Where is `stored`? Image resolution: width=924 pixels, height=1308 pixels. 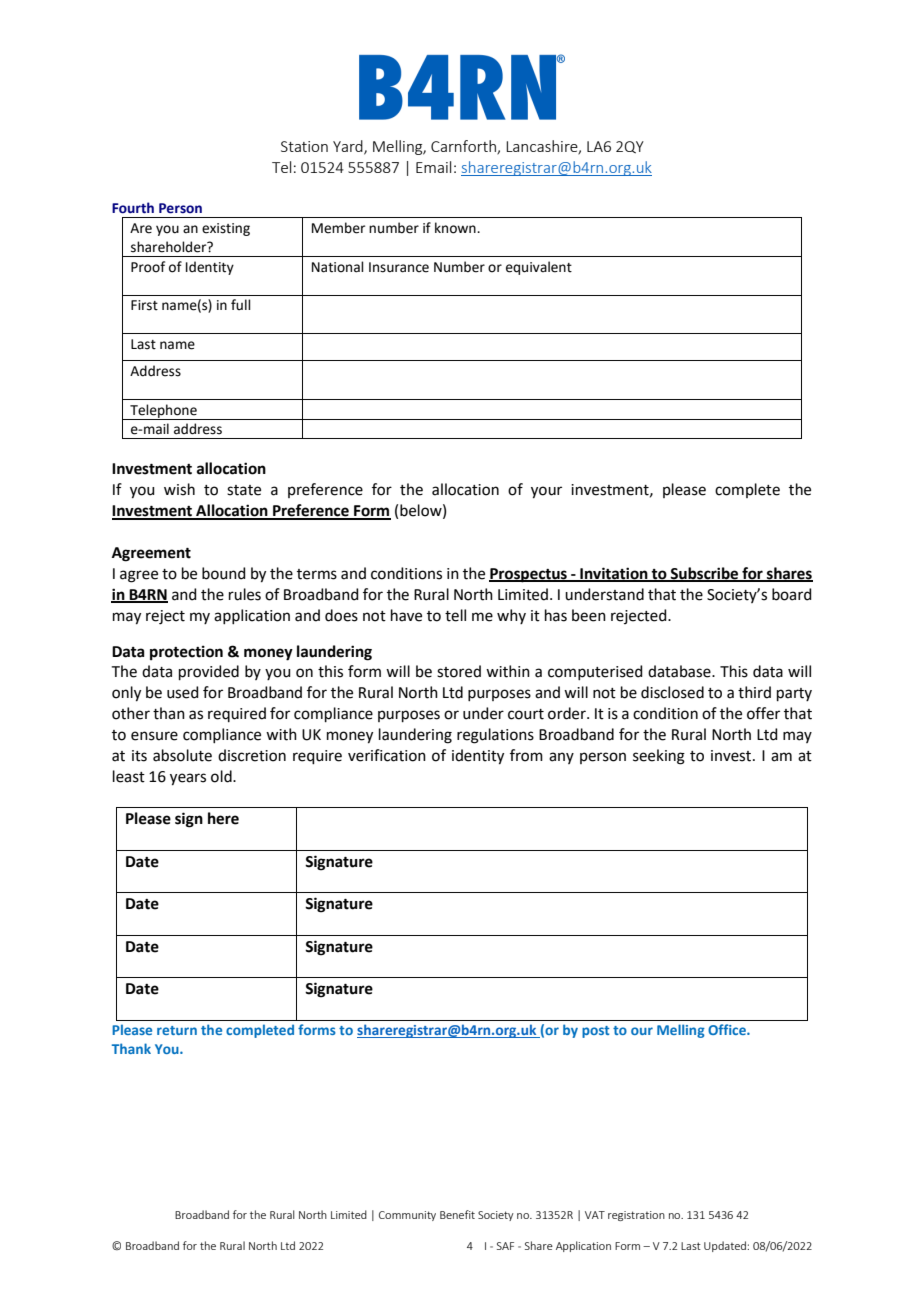
stored is located at coordinates (459, 671).
